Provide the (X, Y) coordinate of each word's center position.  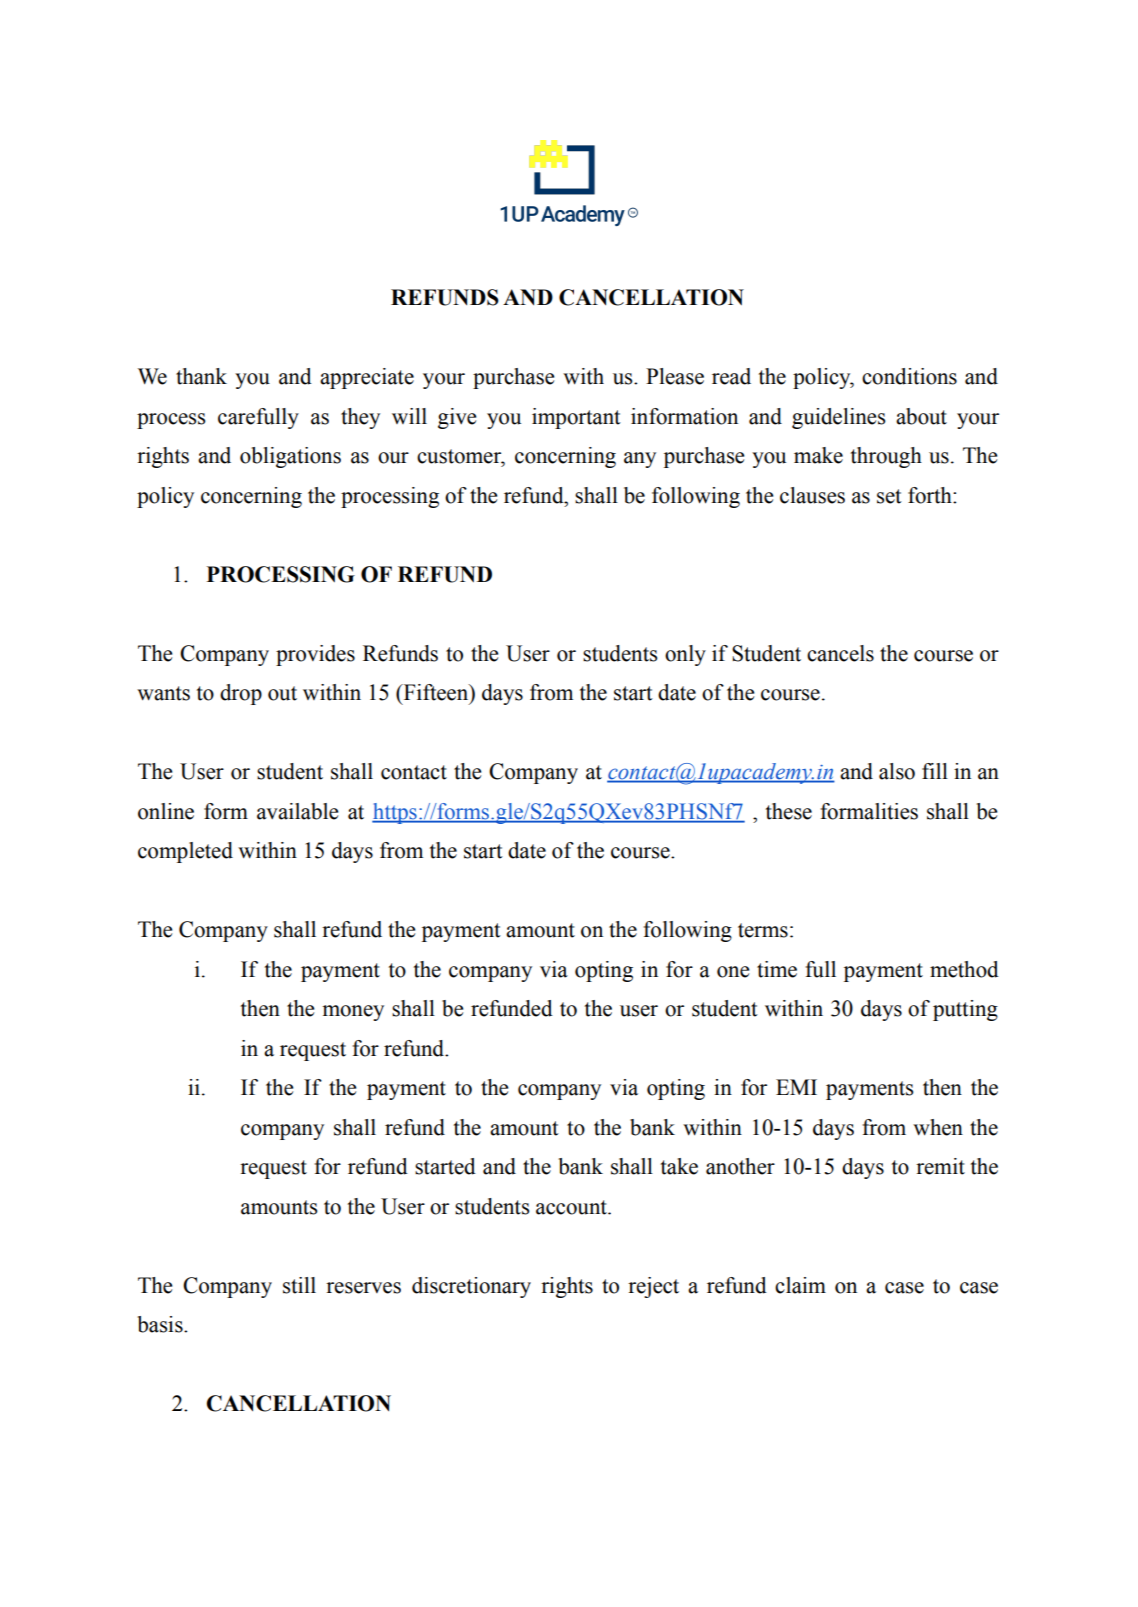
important (576, 418)
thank (201, 376)
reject (653, 1287)
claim (800, 1285)
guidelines (838, 418)
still (299, 1285)
